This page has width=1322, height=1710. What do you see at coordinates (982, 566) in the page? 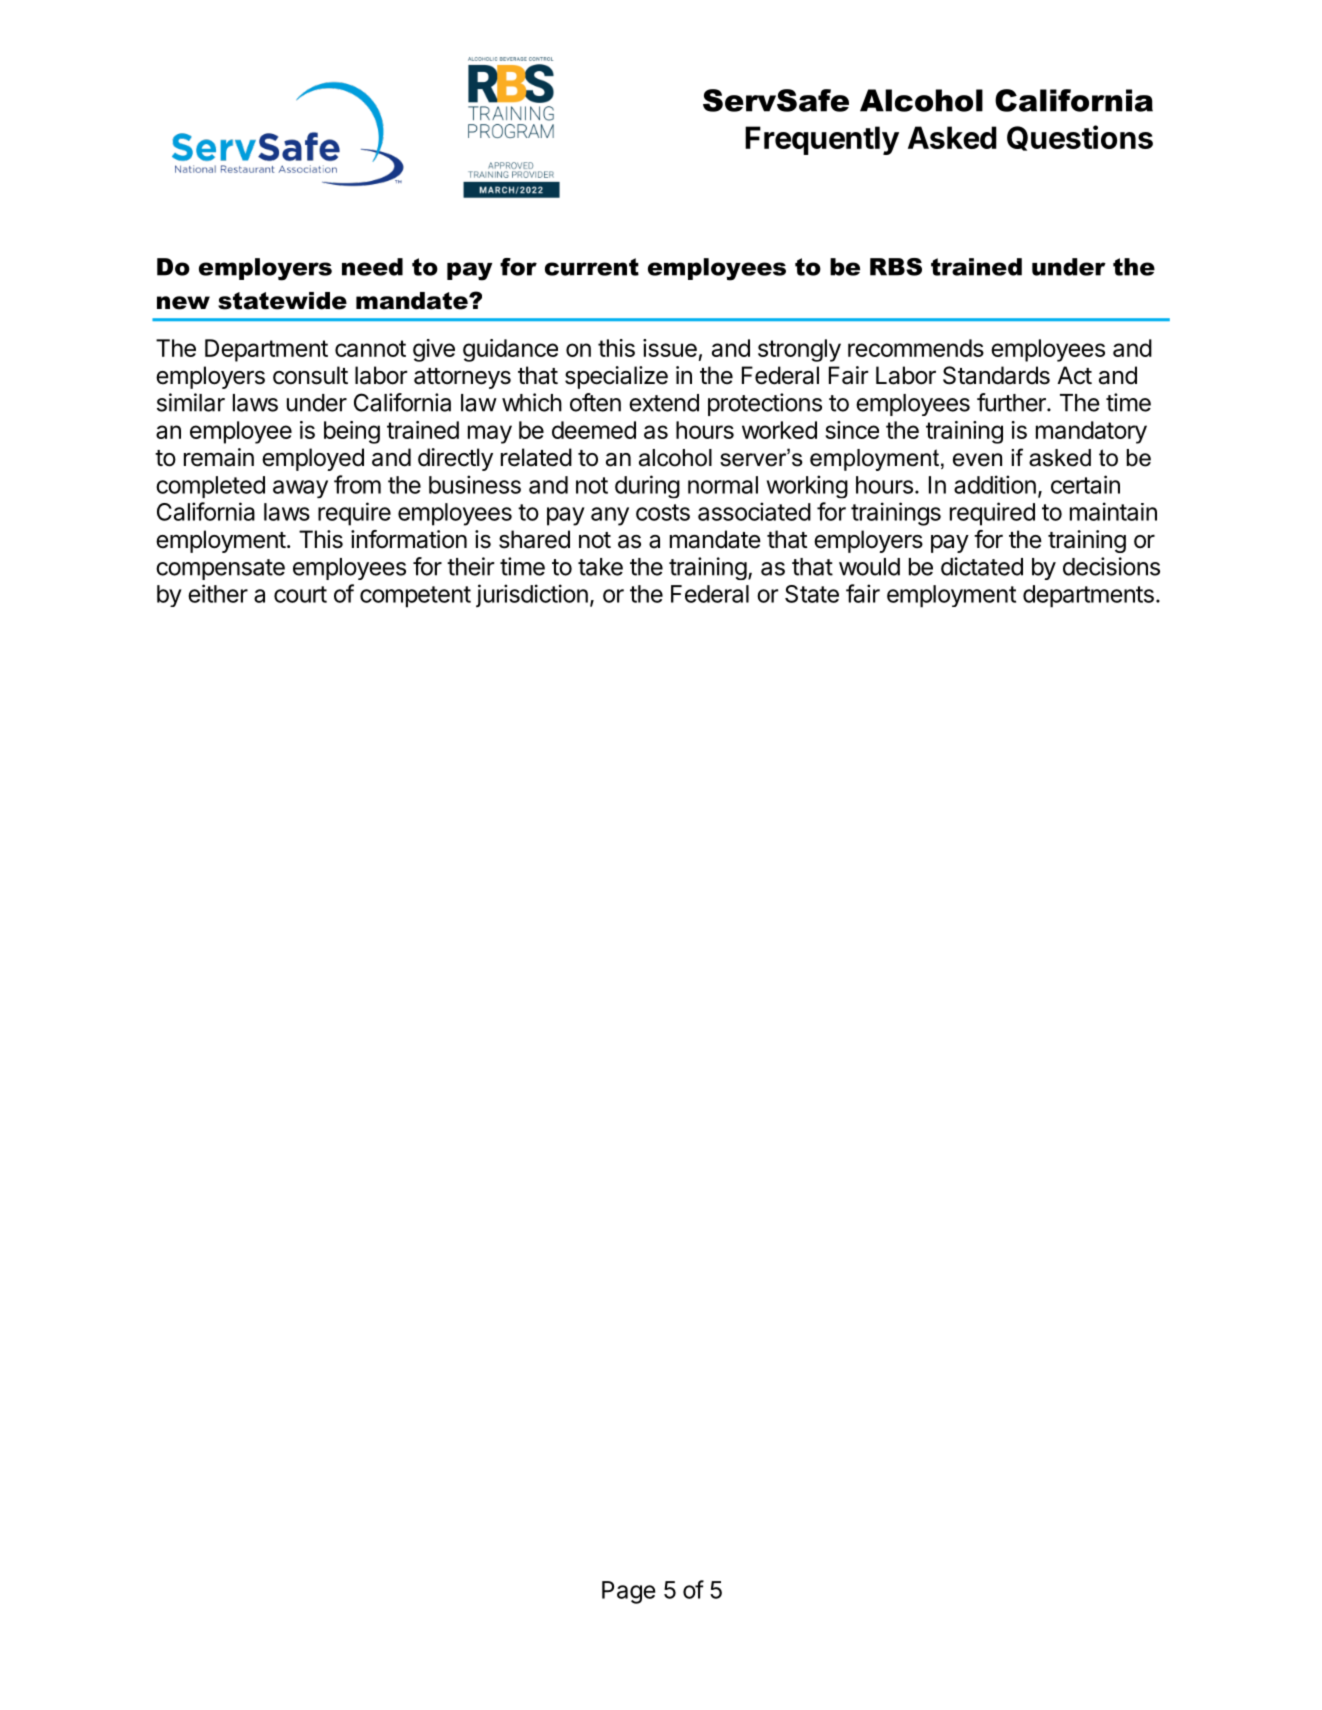
I see `dictated` at bounding box center [982, 566].
